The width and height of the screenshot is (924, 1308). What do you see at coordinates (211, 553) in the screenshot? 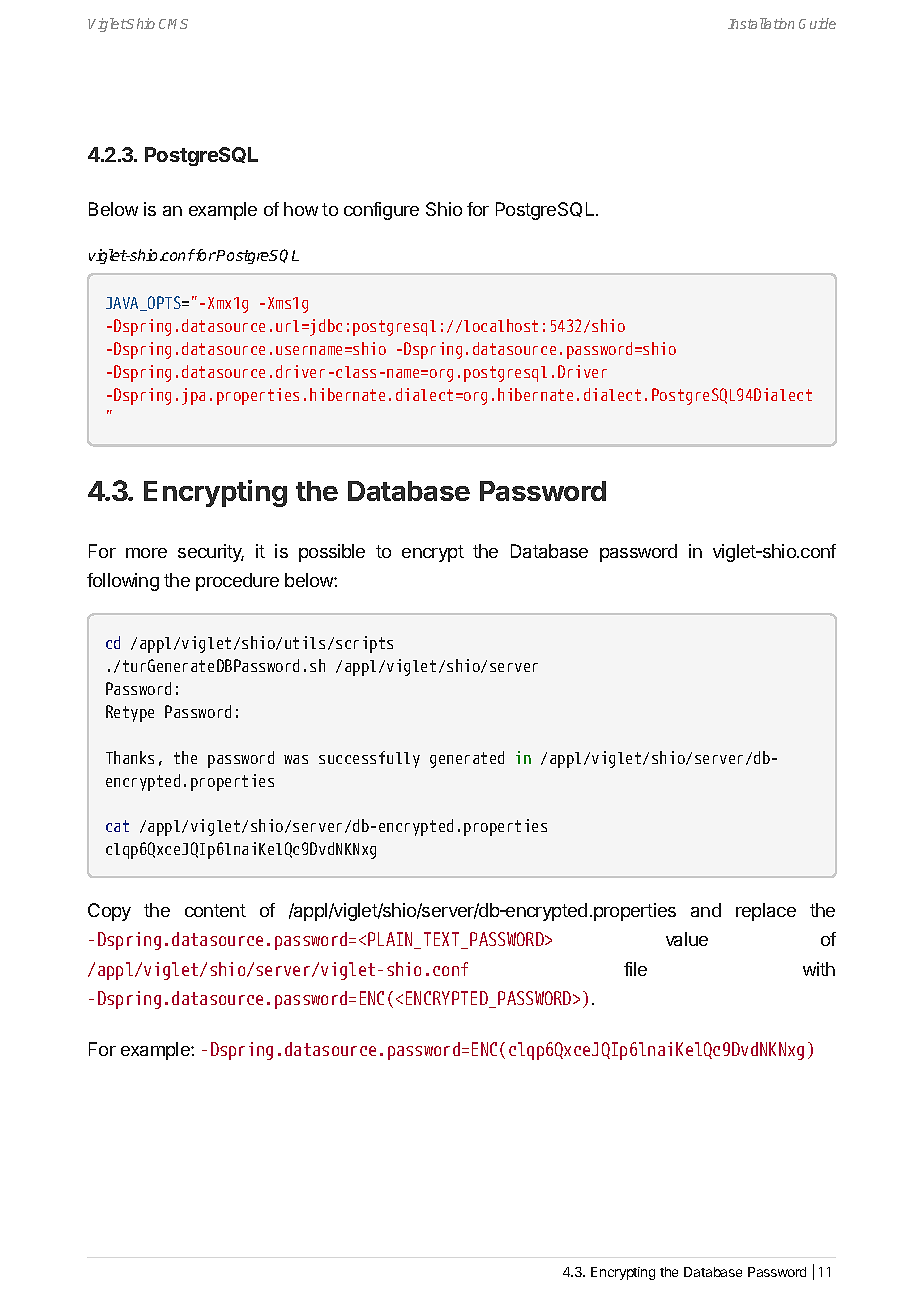
I see `security` at bounding box center [211, 553].
